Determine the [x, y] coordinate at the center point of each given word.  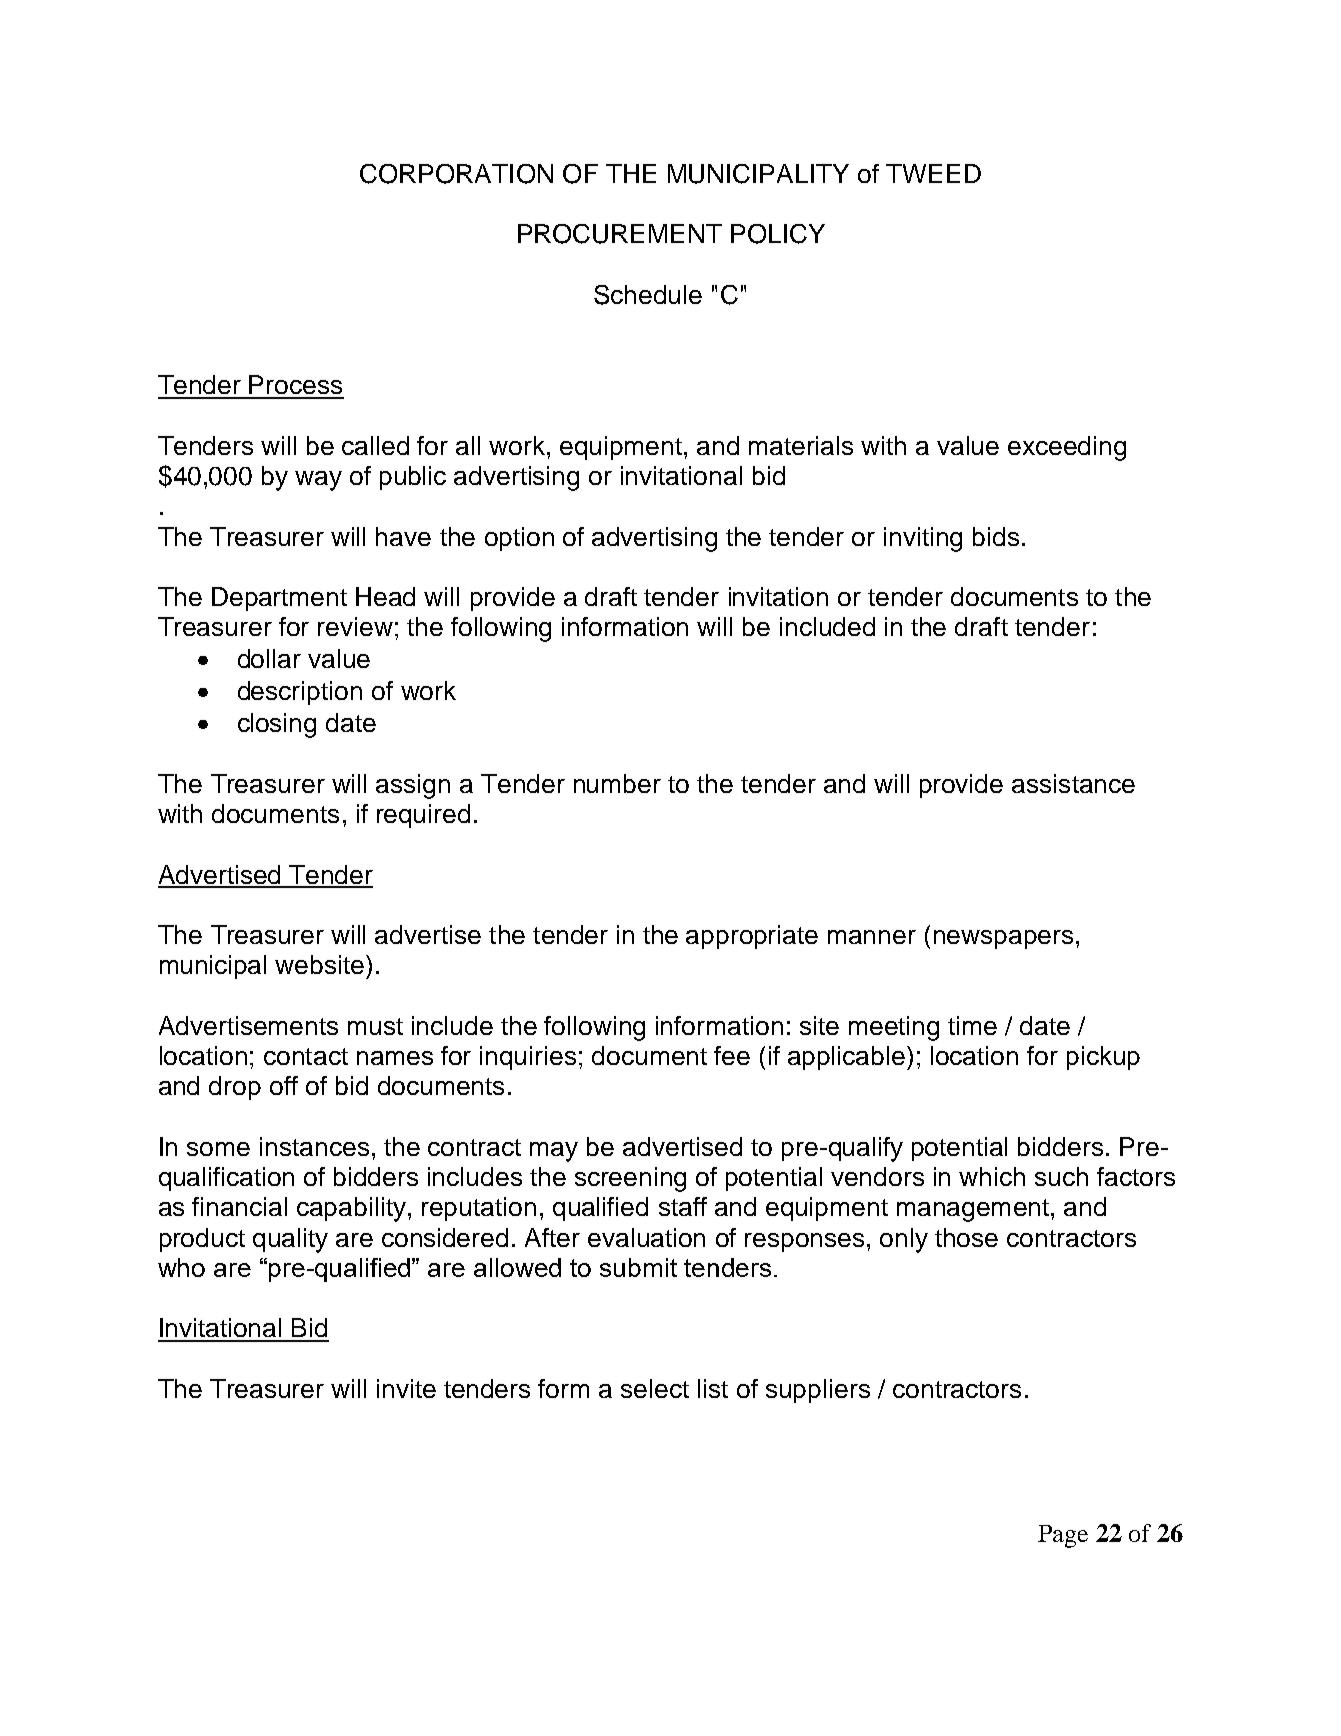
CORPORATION [456, 174]
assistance [1073, 783]
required [423, 816]
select [655, 1388]
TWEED [933, 173]
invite [406, 1388]
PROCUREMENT [620, 234]
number [617, 783]
